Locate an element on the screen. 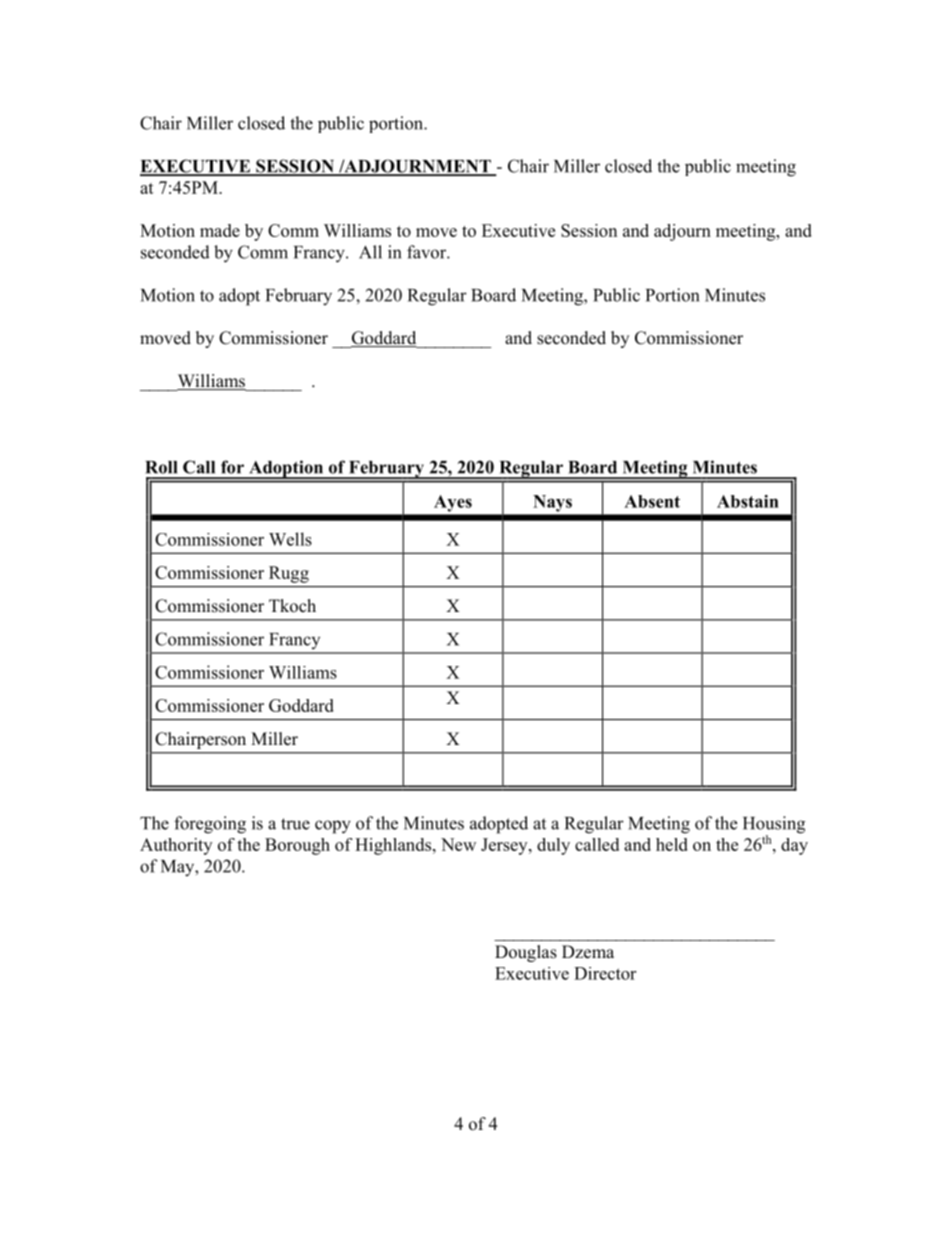 Image resolution: width=952 pixels, height=1233 pixels. Borough is located at coordinates (297, 846).
